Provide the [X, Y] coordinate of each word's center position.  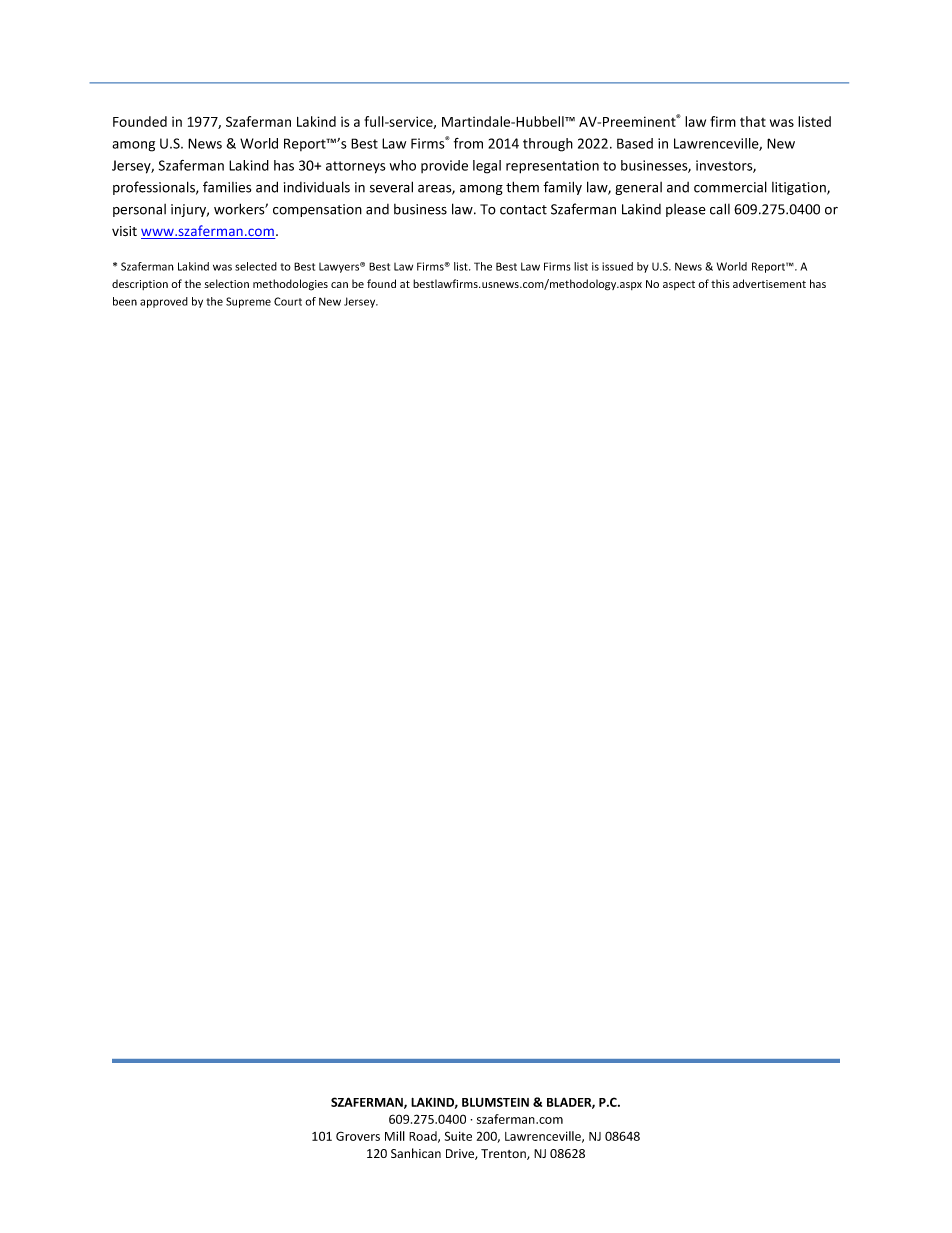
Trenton [504, 1154]
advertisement [769, 283]
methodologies [290, 285]
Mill [395, 1136]
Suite [458, 1136]
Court [288, 301]
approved [164, 302]
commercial [730, 187]
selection [227, 283]
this [720, 283]
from [468, 143]
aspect [679, 285]
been [125, 301]
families [227, 187]
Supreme [248, 302]
